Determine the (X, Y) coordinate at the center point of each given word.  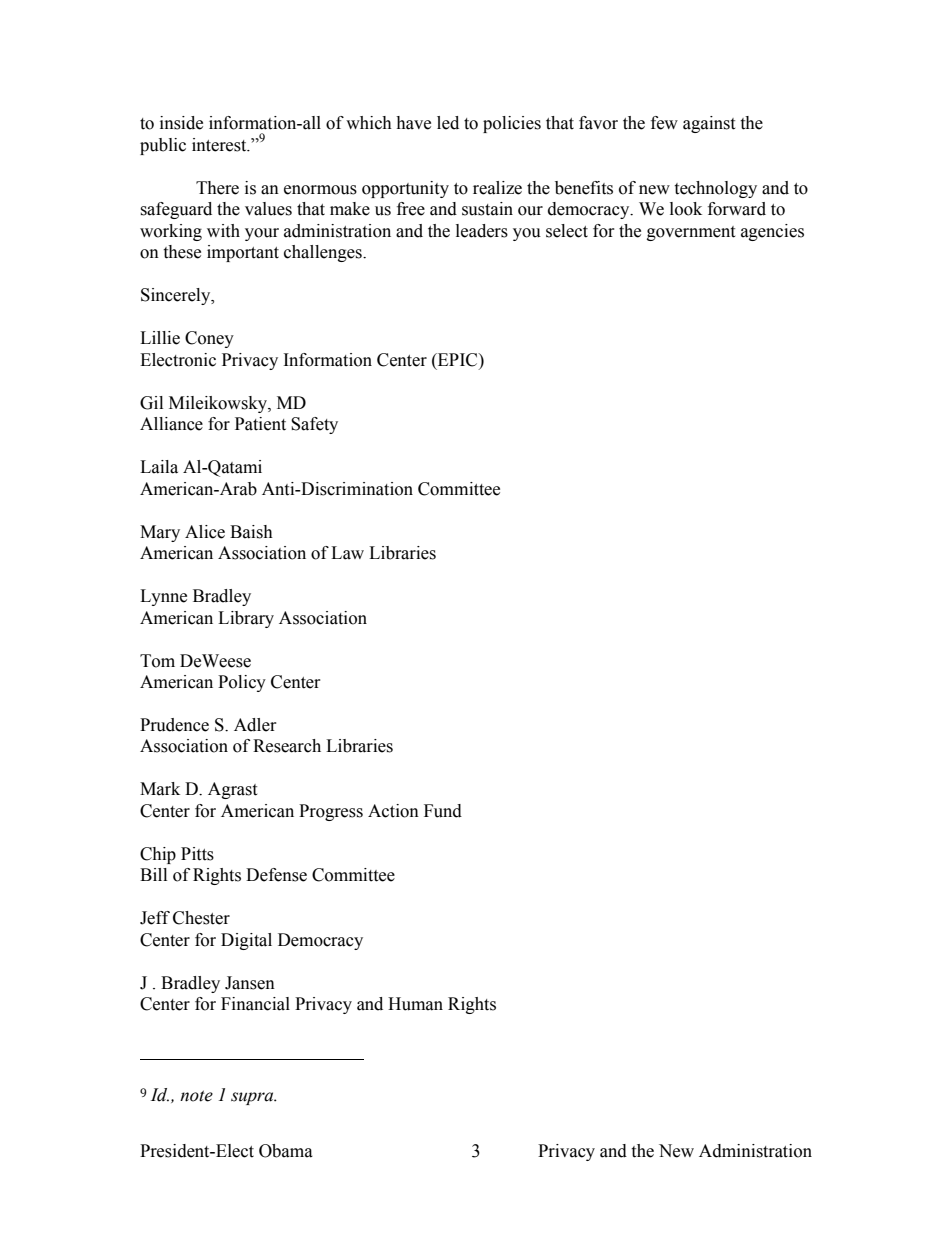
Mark (160, 789)
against (709, 124)
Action (393, 811)
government (691, 233)
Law (347, 553)
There (217, 188)
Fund (443, 811)
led (448, 123)
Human (415, 1004)
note (196, 1096)
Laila (159, 467)
